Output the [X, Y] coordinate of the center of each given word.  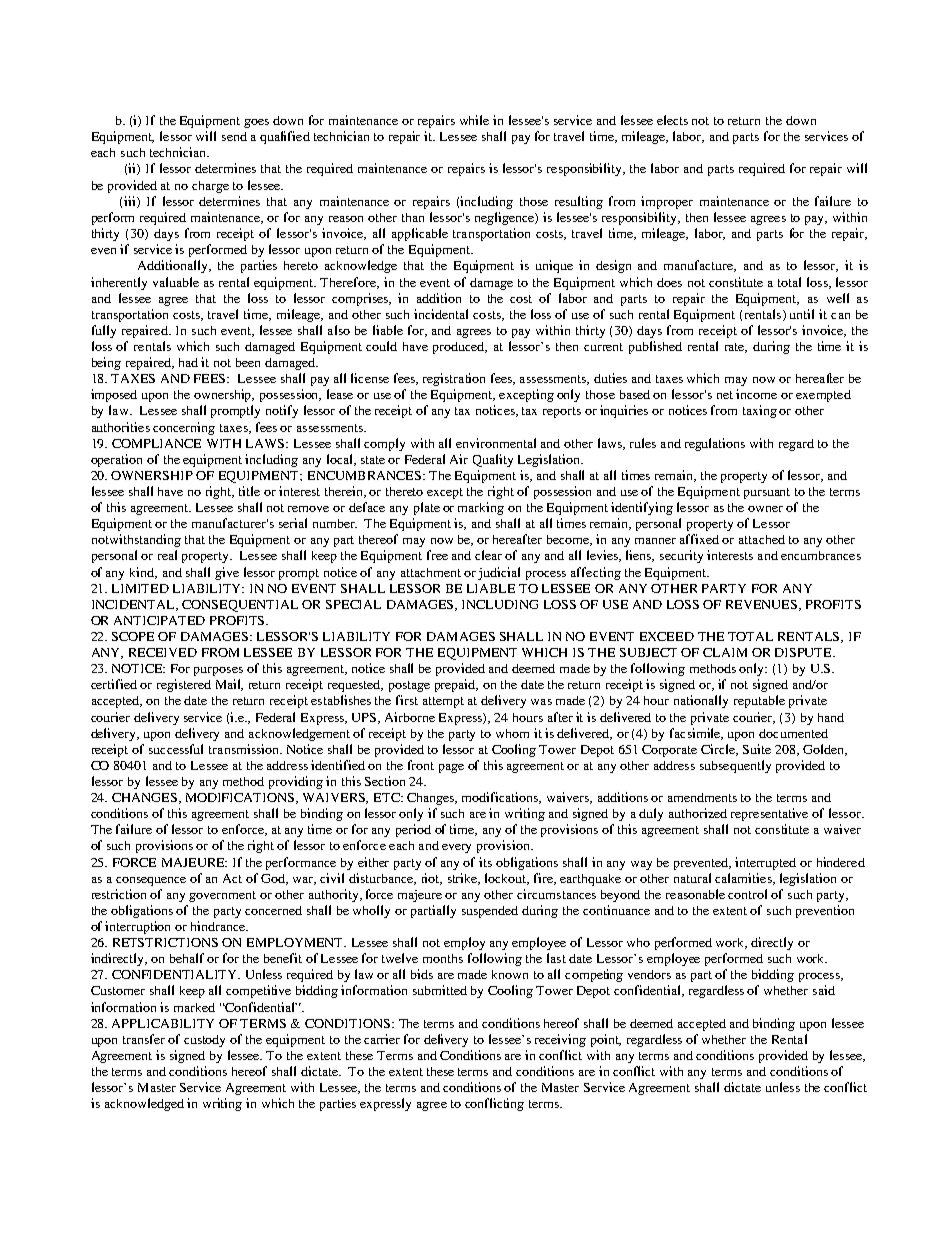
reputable [759, 701]
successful [176, 749]
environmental [496, 443]
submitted [440, 990]
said [824, 990]
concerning [184, 428]
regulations [715, 444]
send [234, 136]
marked [194, 1007]
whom [512, 733]
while [474, 120]
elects [672, 120]
